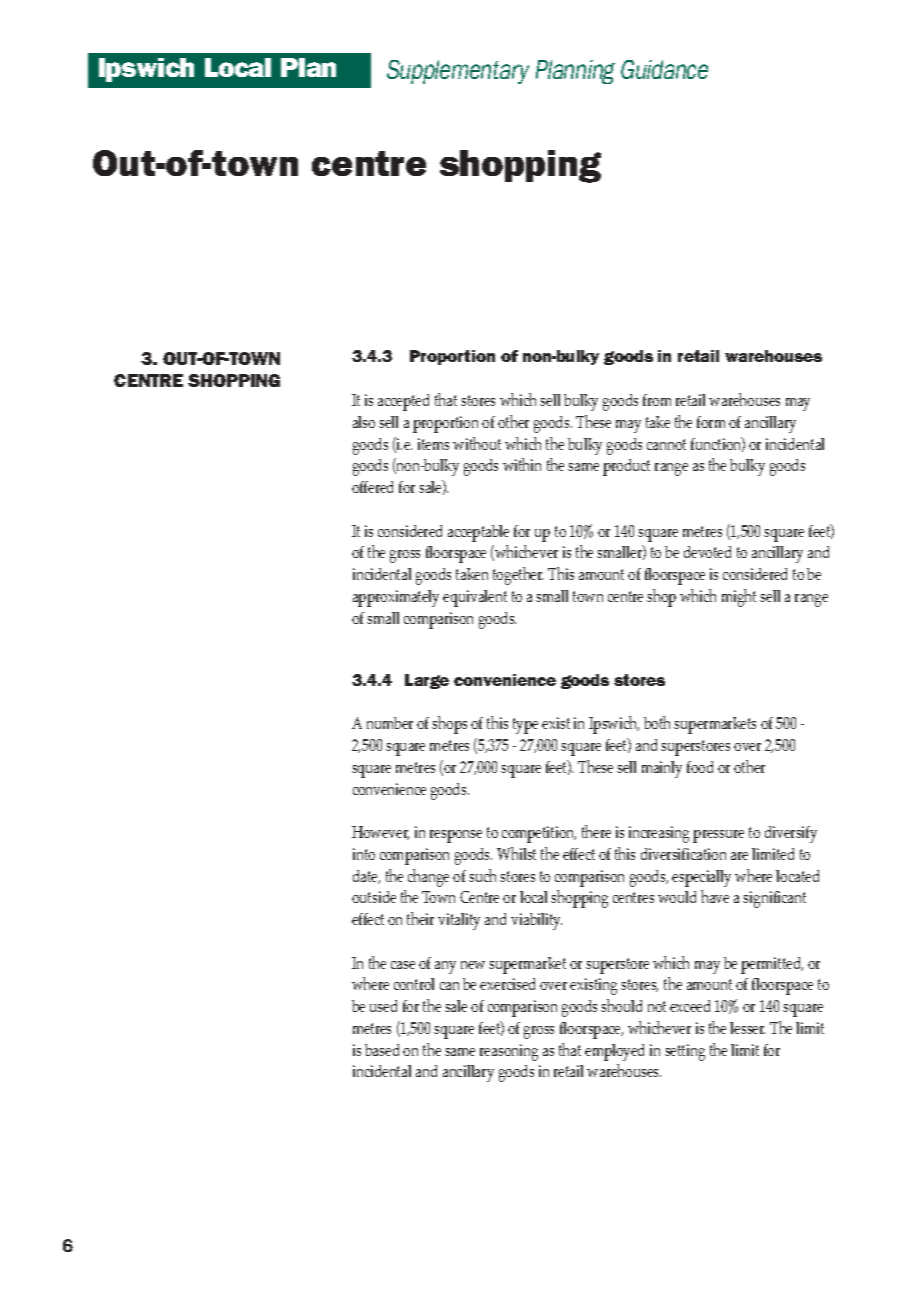 This screenshot has width=924, height=1307. I want to click on food, so click(700, 767).
